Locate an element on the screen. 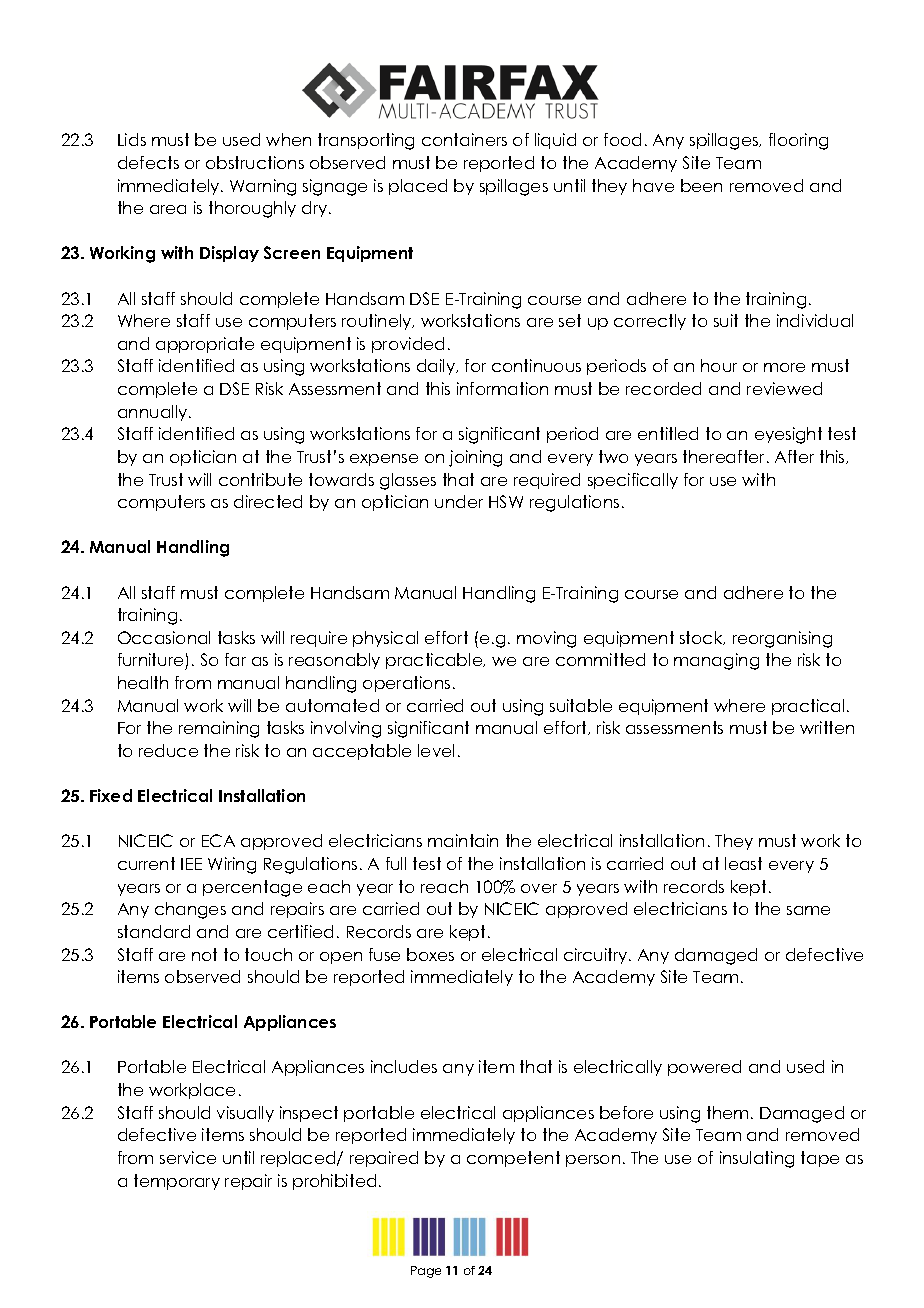  Page is located at coordinates (426, 1272).
